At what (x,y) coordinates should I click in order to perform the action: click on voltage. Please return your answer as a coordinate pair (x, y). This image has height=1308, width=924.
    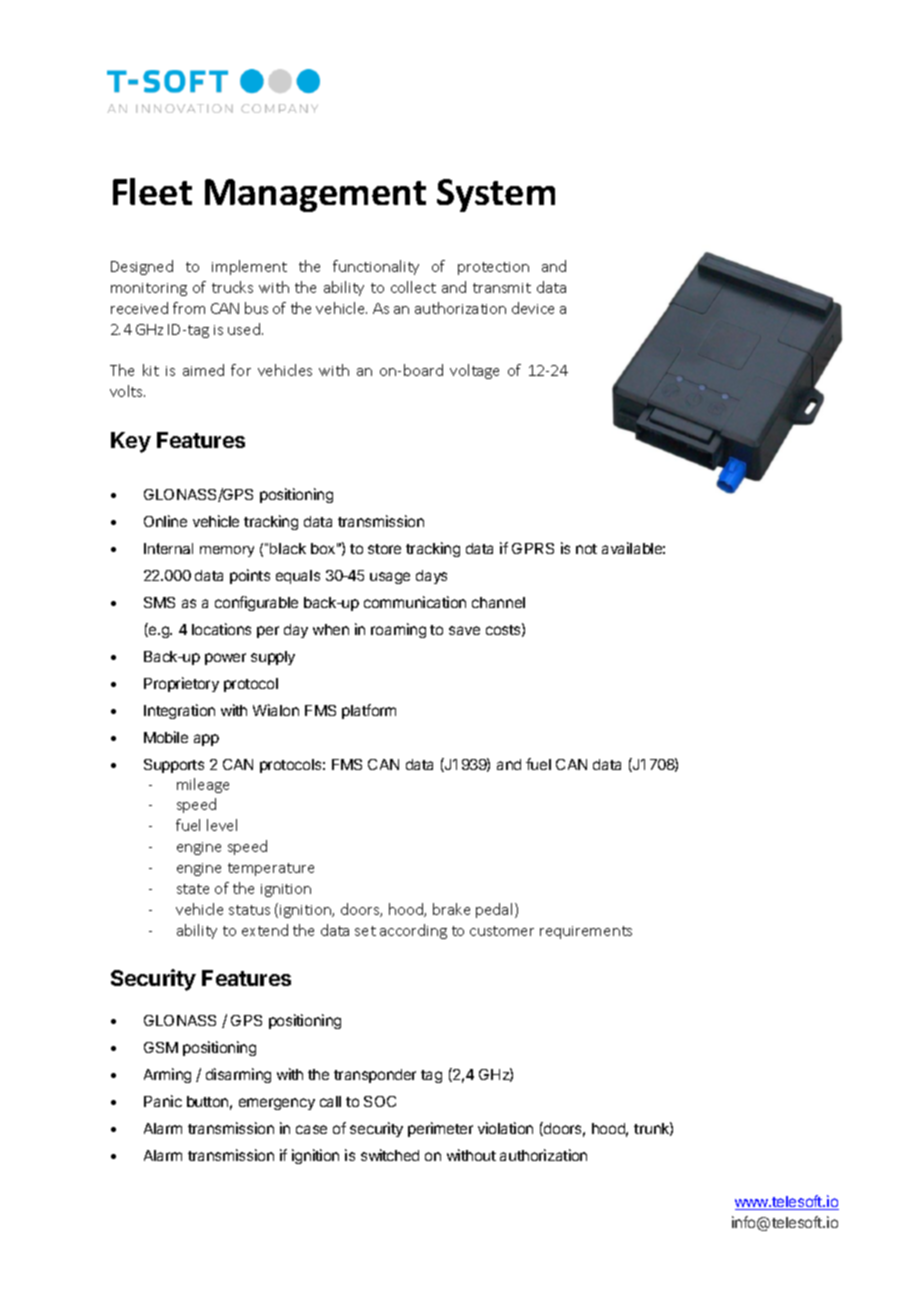
    Looking at the image, I should click on (474, 371).
